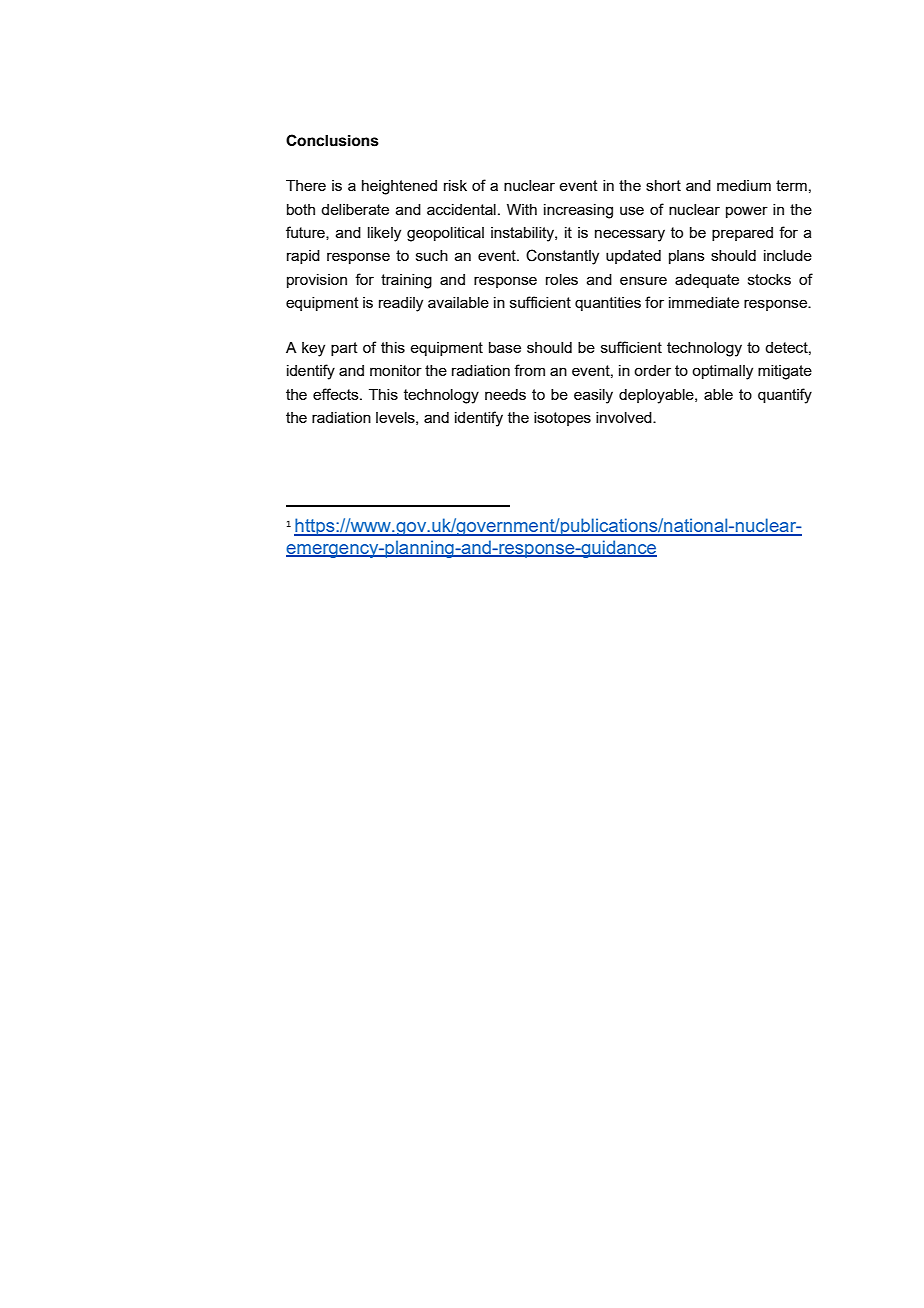  I want to click on Conclusions, so click(332, 140).
